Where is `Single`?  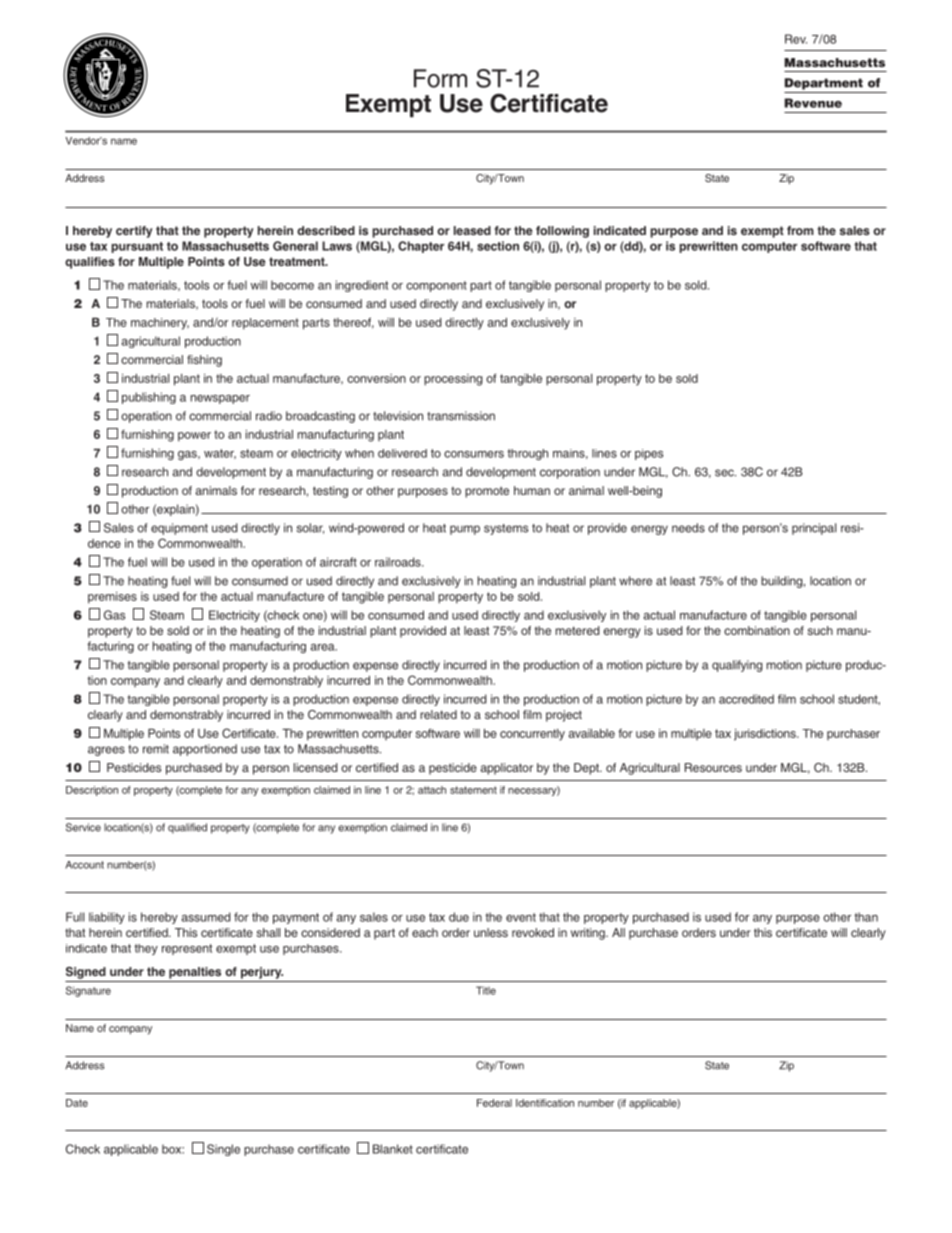
Single is located at coordinates (223, 1150).
